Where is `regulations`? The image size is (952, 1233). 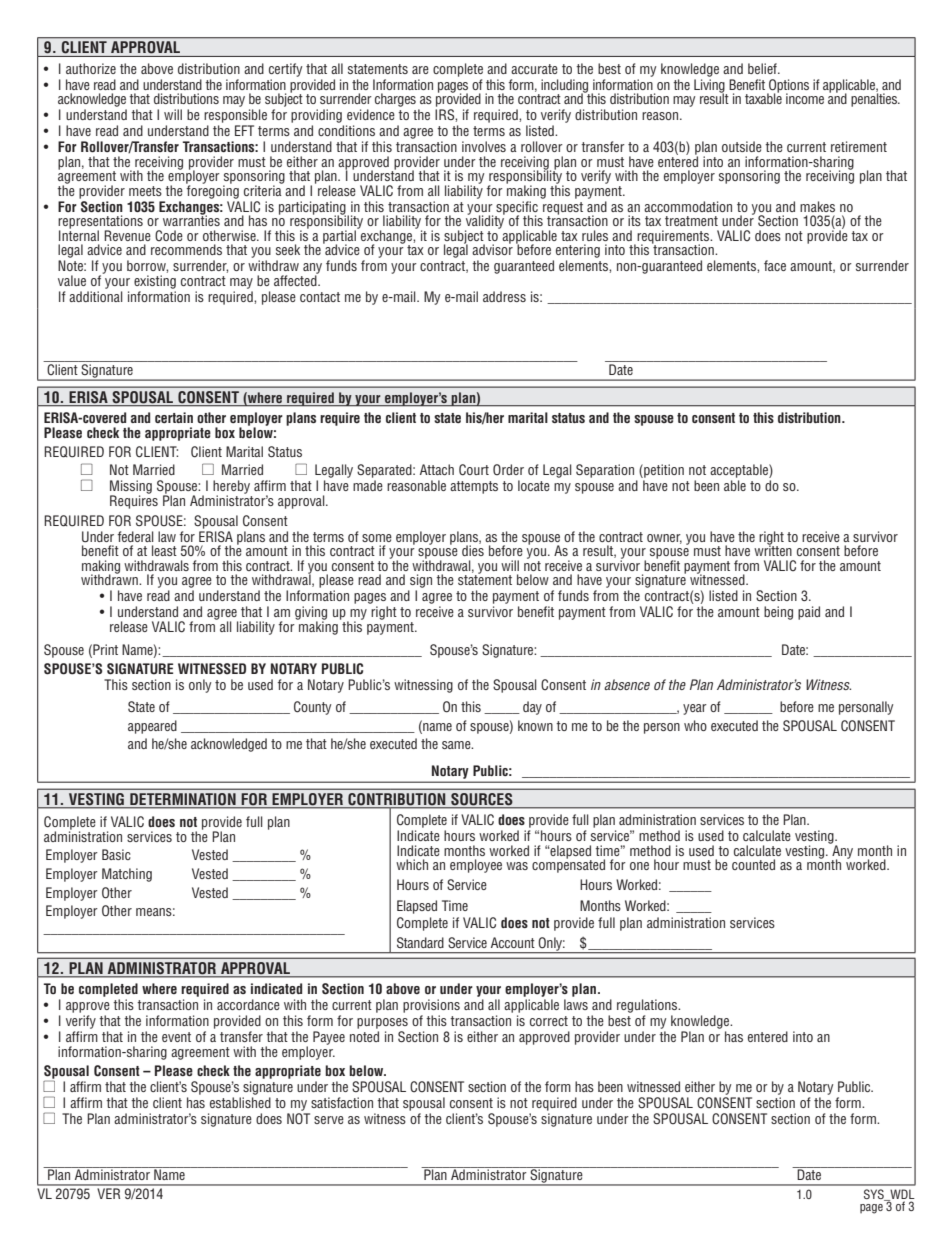 regulations is located at coordinates (648, 1006).
